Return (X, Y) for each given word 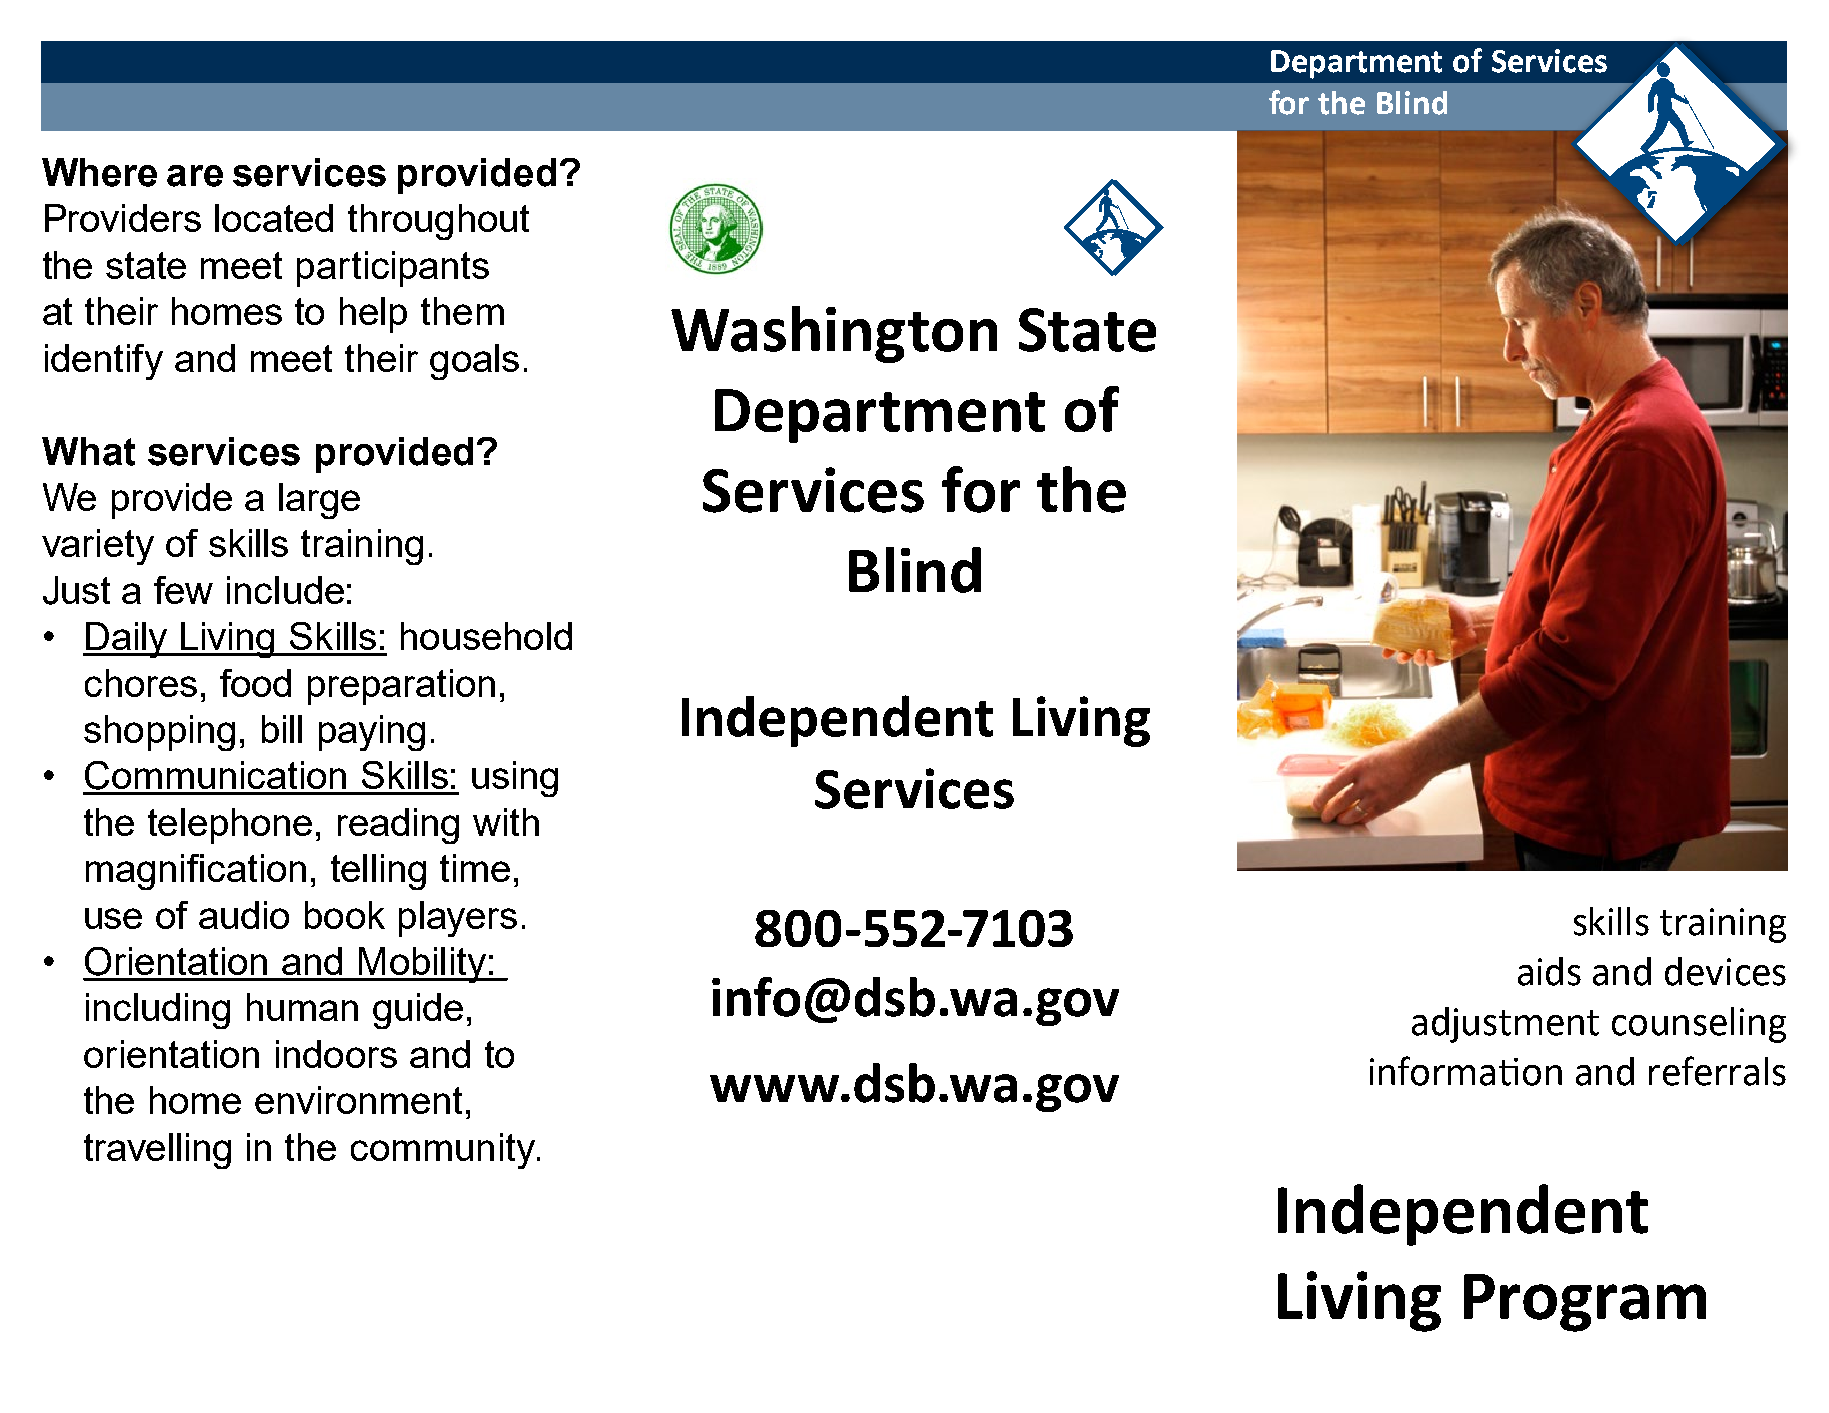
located (274, 218)
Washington (834, 334)
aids (1549, 971)
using (515, 779)
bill (282, 729)
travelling (157, 1151)
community (444, 1151)
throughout (438, 222)
